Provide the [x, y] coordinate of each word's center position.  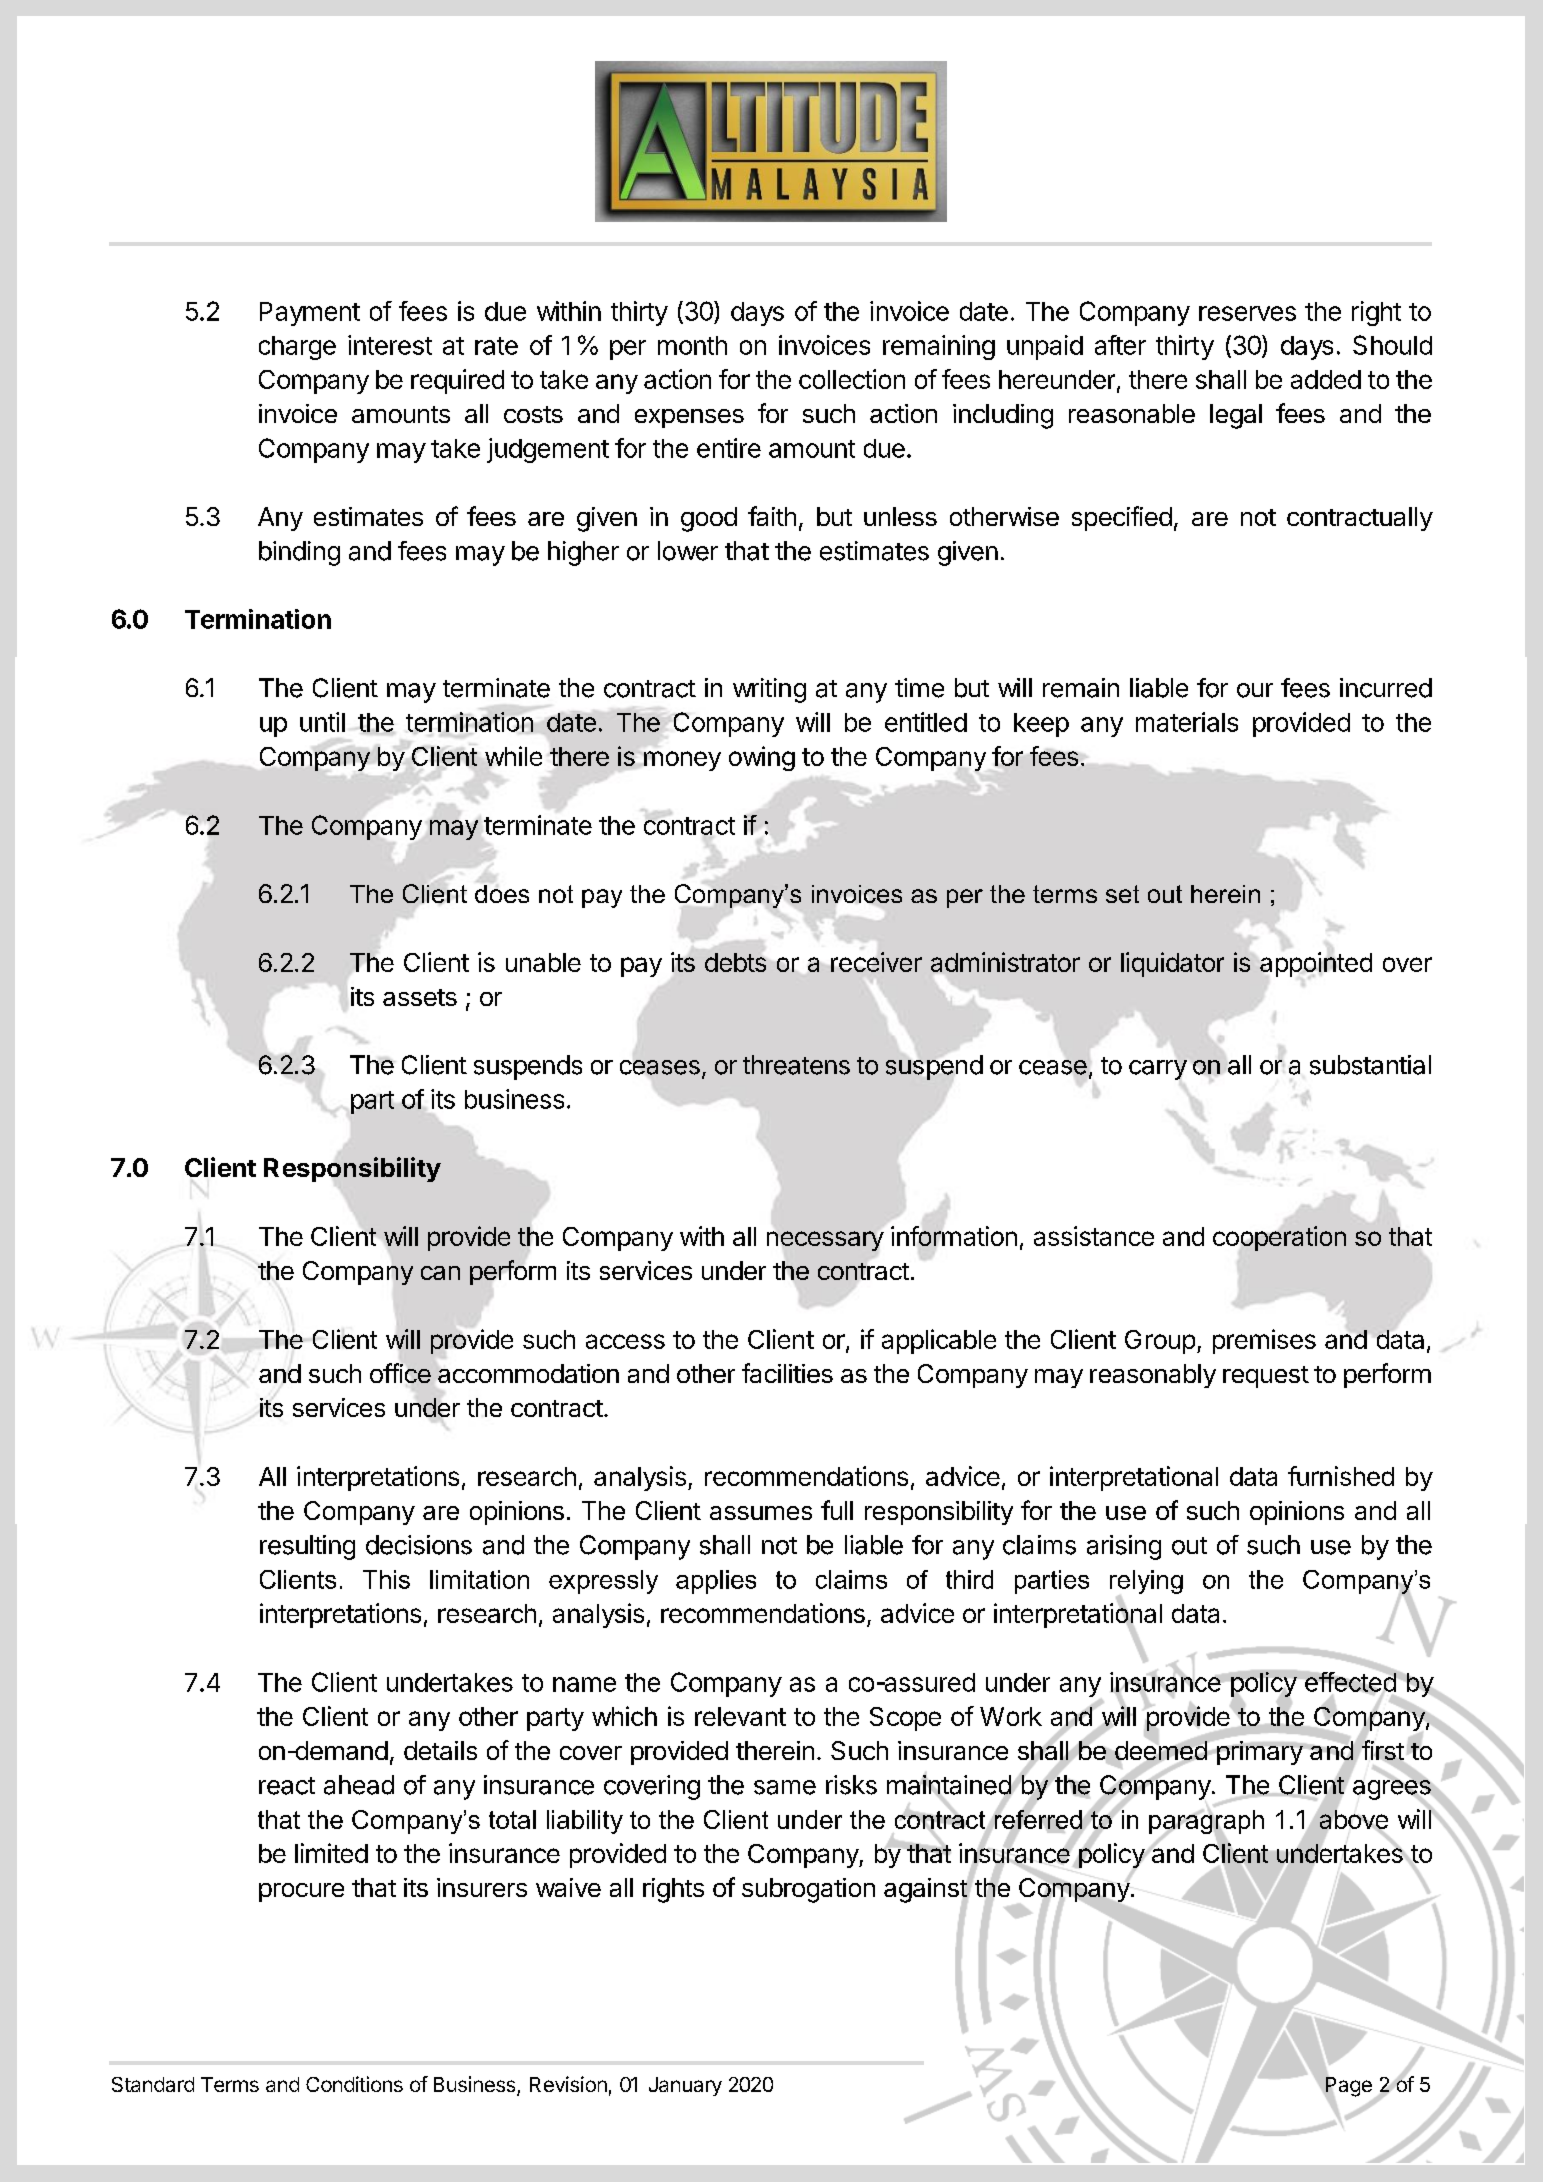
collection [852, 379]
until [322, 722]
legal [1236, 416]
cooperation [1279, 1238]
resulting [307, 1547]
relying [1146, 1583]
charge [297, 348]
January [685, 2086]
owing [762, 758]
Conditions [354, 2084]
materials [1187, 722]
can [440, 1273]
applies [716, 1582]
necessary [825, 1241]
